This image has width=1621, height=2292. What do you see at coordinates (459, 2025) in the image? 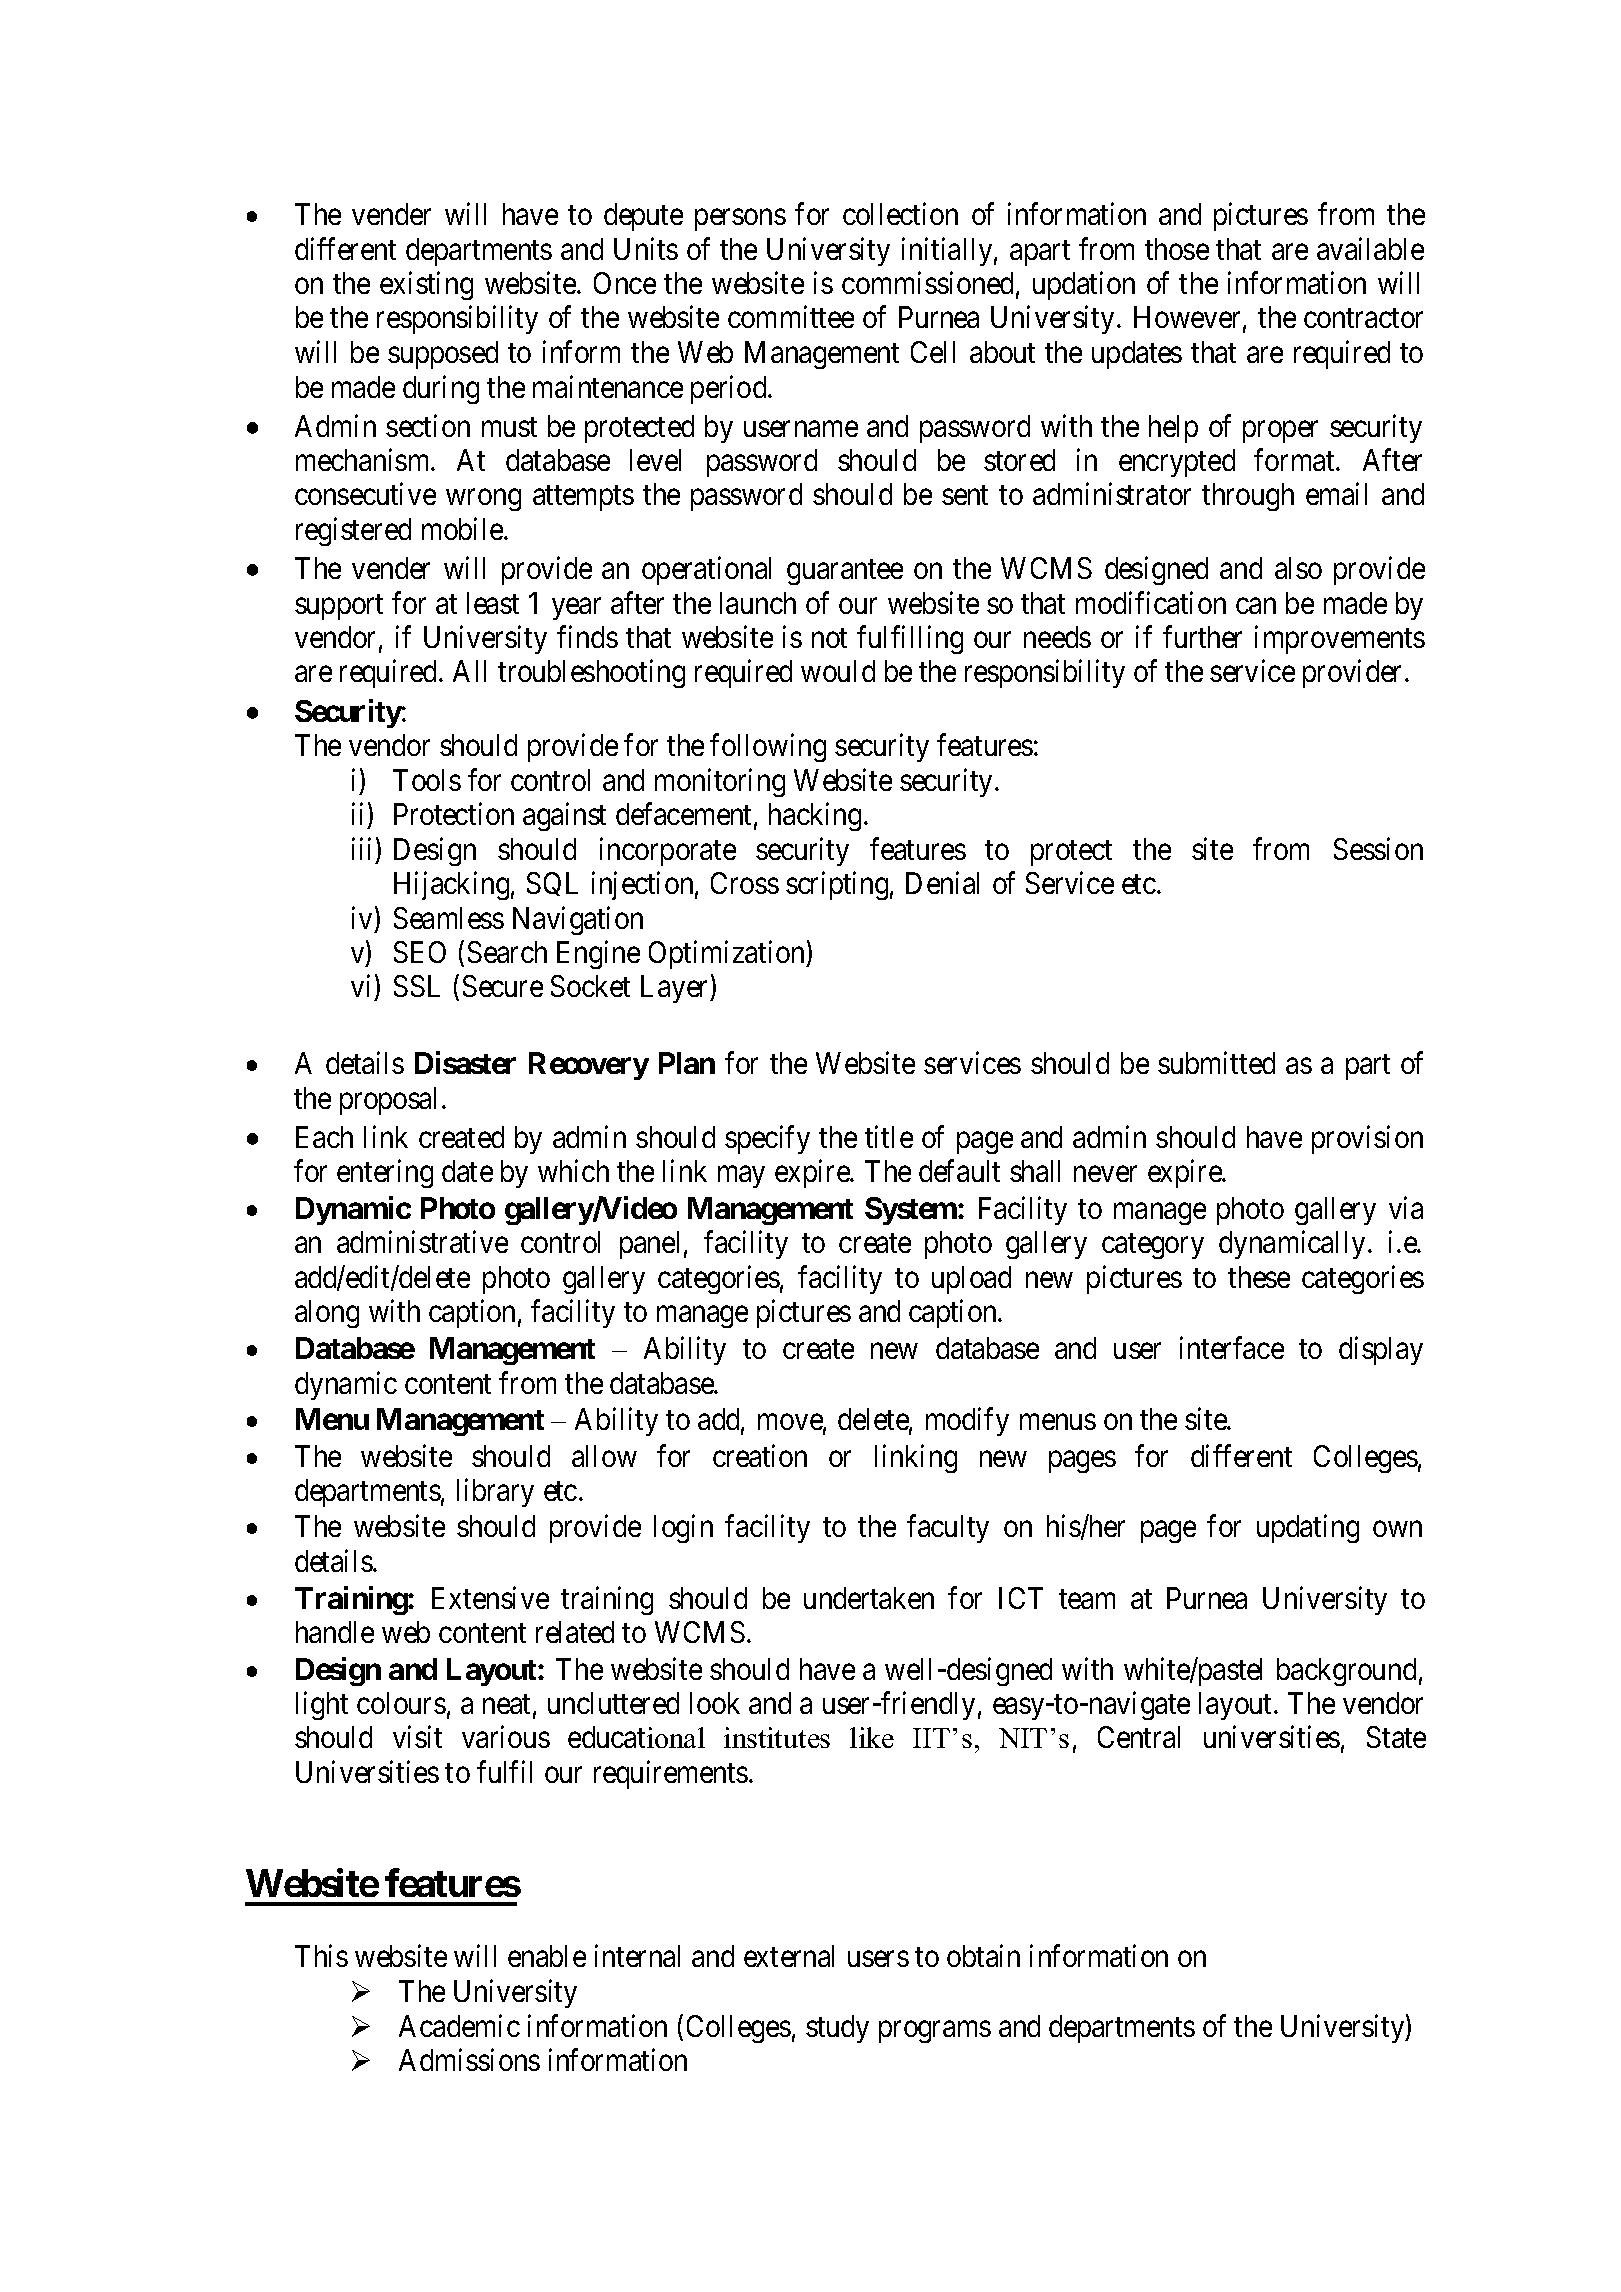
I see `Academic` at bounding box center [459, 2025].
